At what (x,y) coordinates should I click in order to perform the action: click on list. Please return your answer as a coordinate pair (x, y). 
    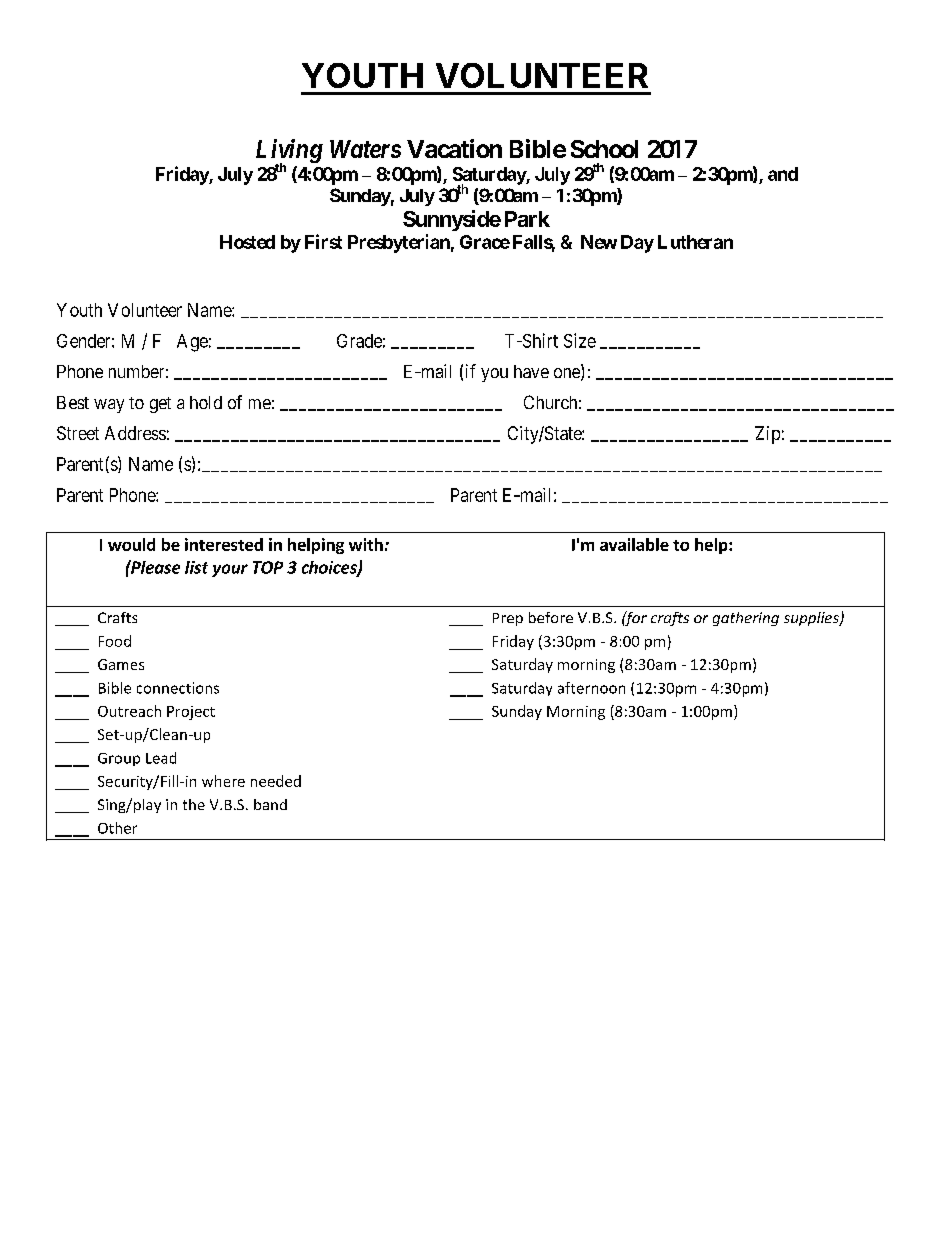
    Looking at the image, I should click on (196, 567).
